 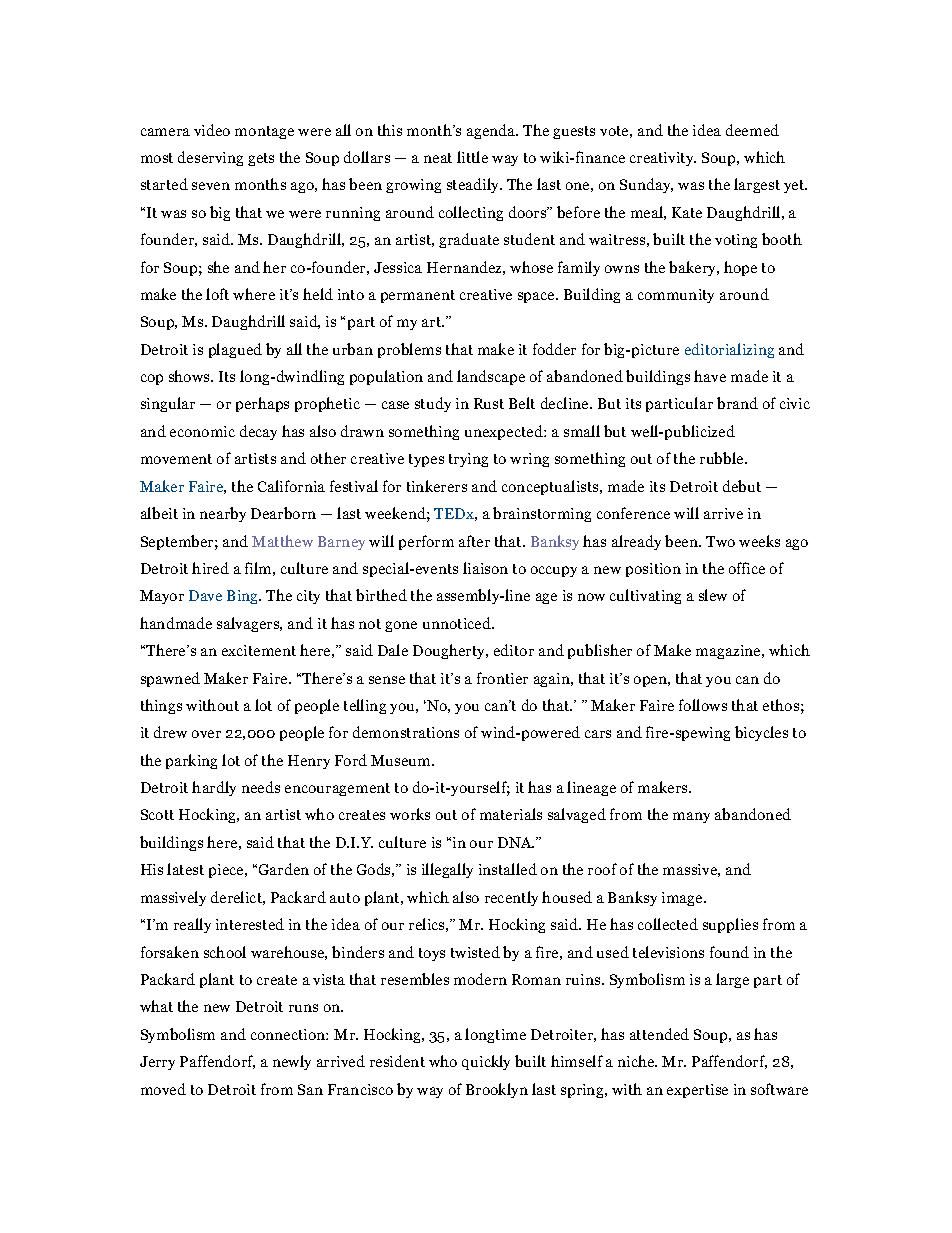 I want to click on Museum, so click(x=402, y=760).
